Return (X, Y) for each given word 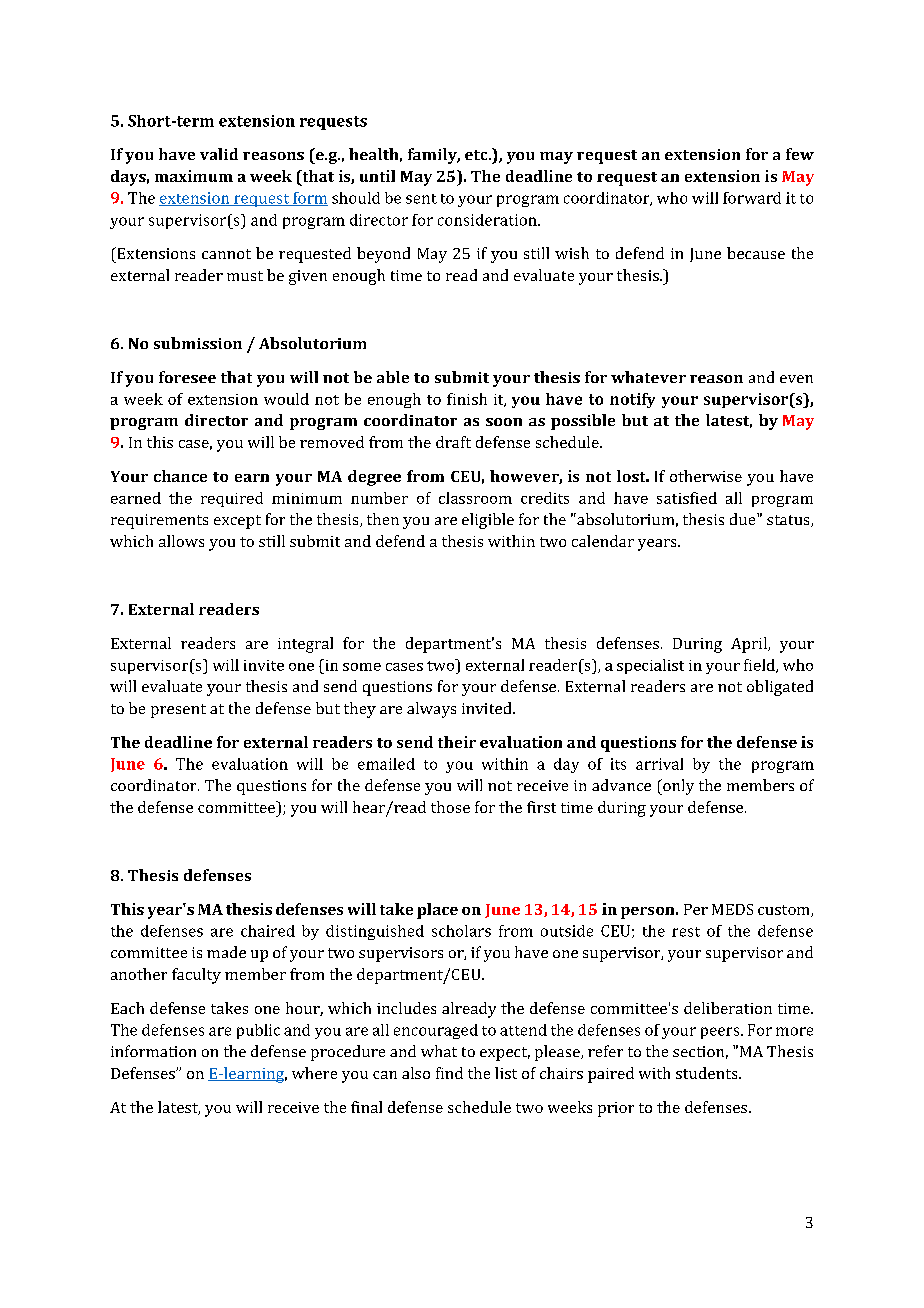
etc (477, 155)
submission (198, 343)
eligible (488, 521)
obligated (780, 688)
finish (467, 399)
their (457, 742)
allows (181, 541)
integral (305, 645)
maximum (194, 176)
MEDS (732, 909)
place (437, 911)
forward (752, 198)
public (258, 1031)
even (796, 379)
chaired (268, 931)
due (744, 519)
